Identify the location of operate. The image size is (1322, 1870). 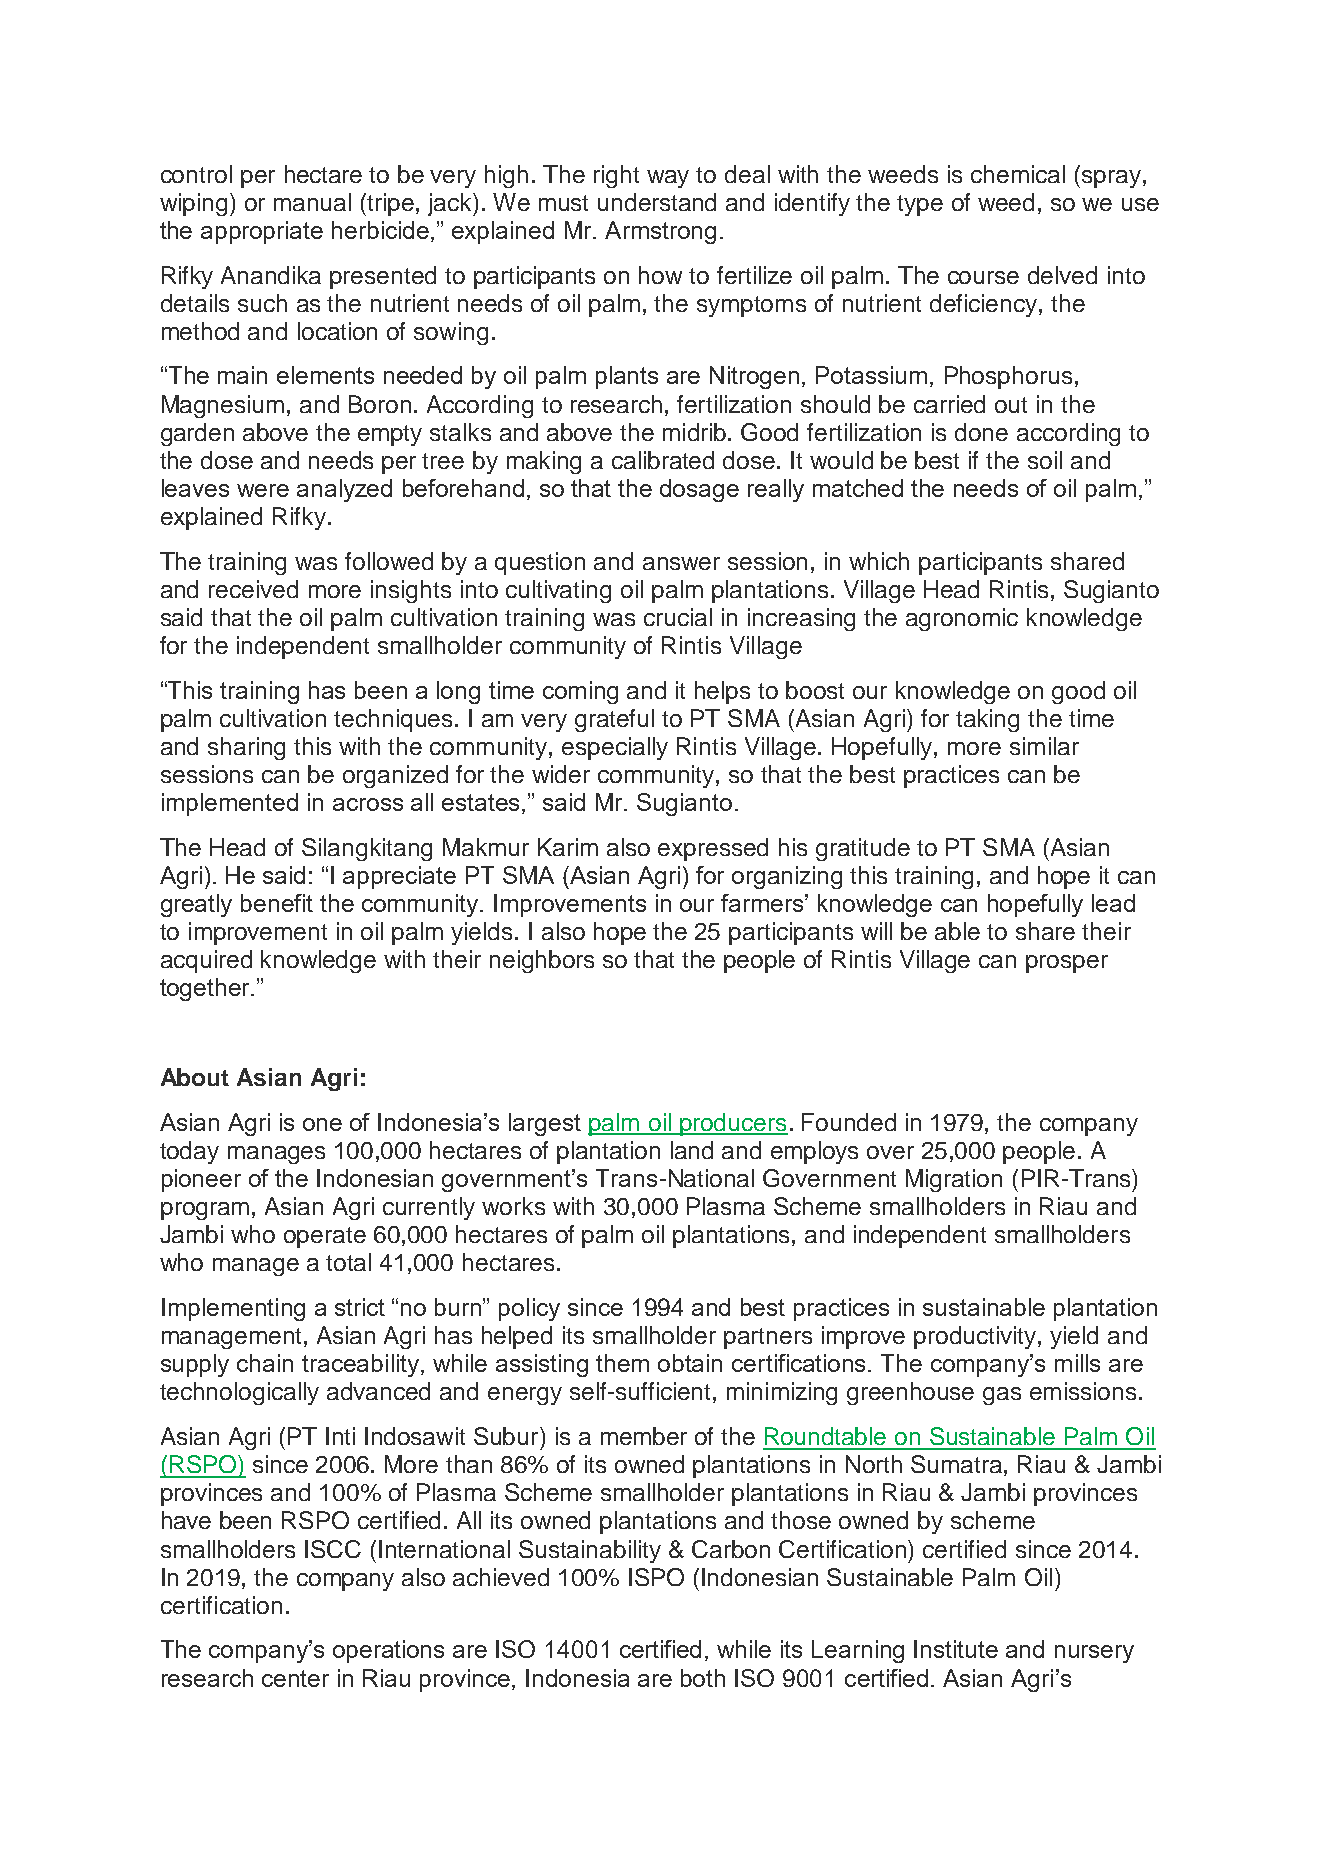
(325, 1237).
